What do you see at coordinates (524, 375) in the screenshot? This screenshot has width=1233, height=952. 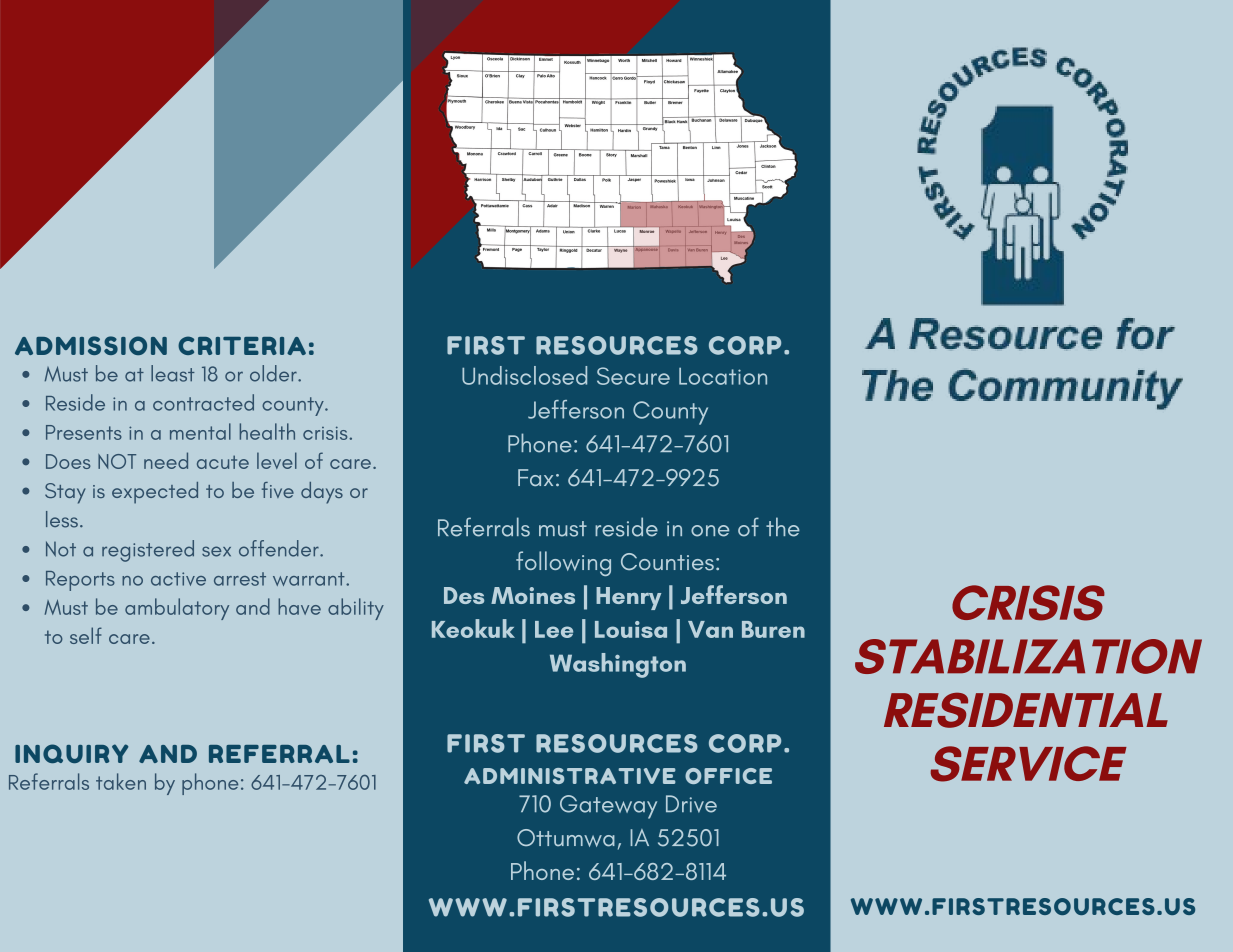 I see `Undisclosed` at bounding box center [524, 375].
